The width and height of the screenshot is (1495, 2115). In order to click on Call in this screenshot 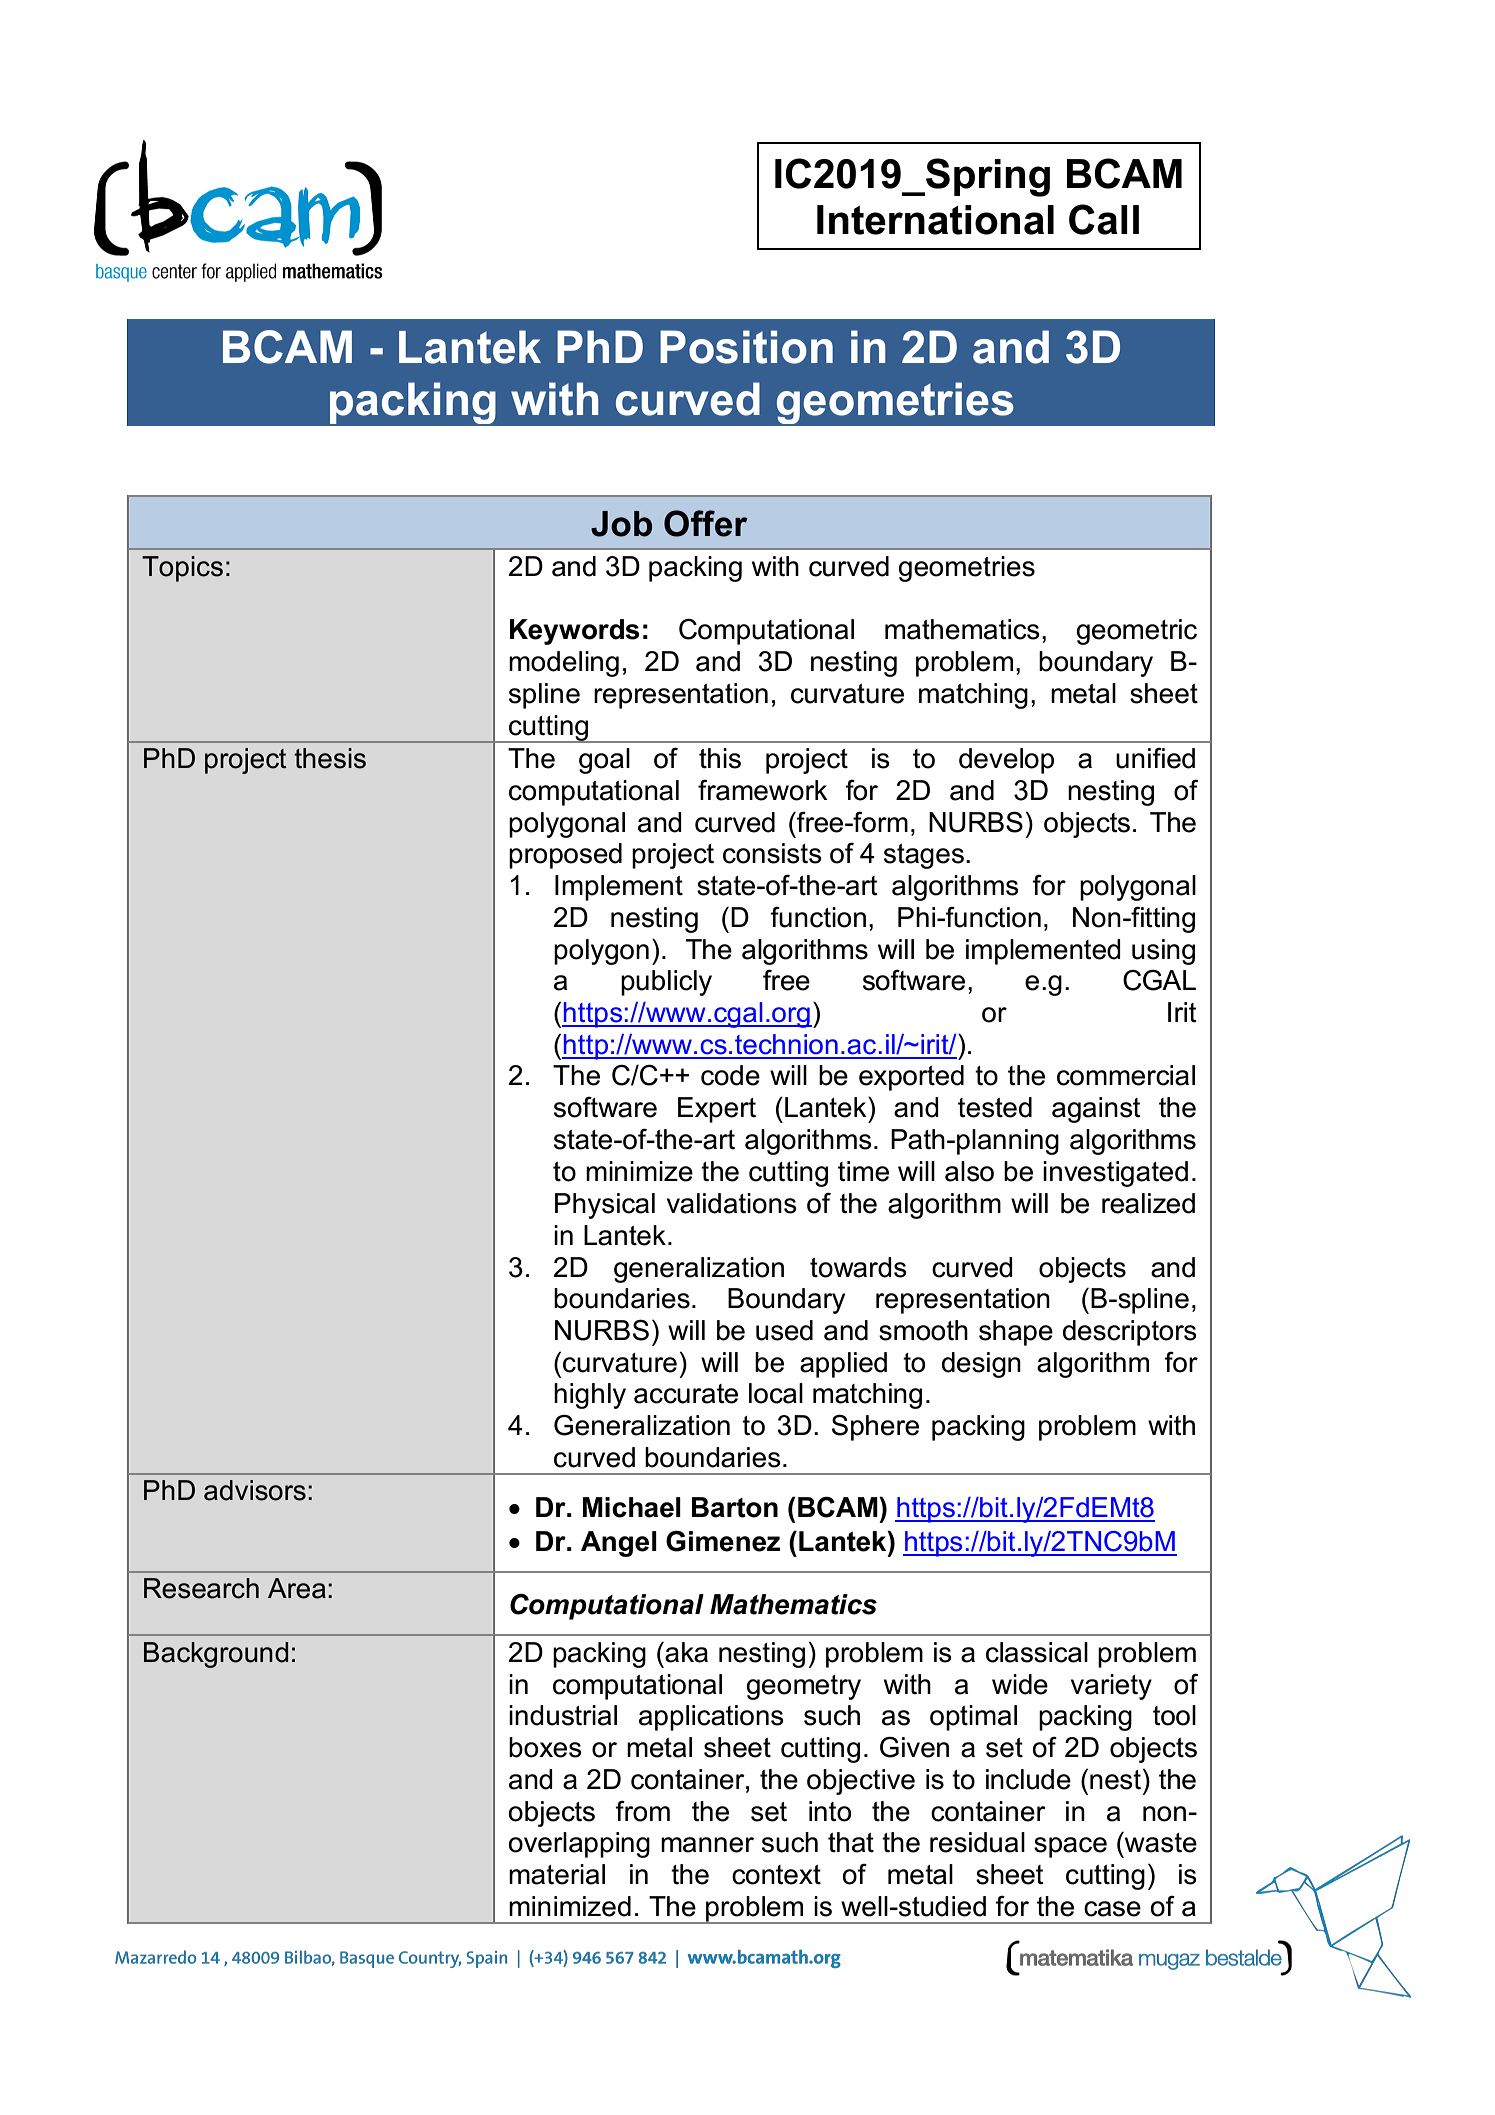, I will do `click(1104, 219)`.
